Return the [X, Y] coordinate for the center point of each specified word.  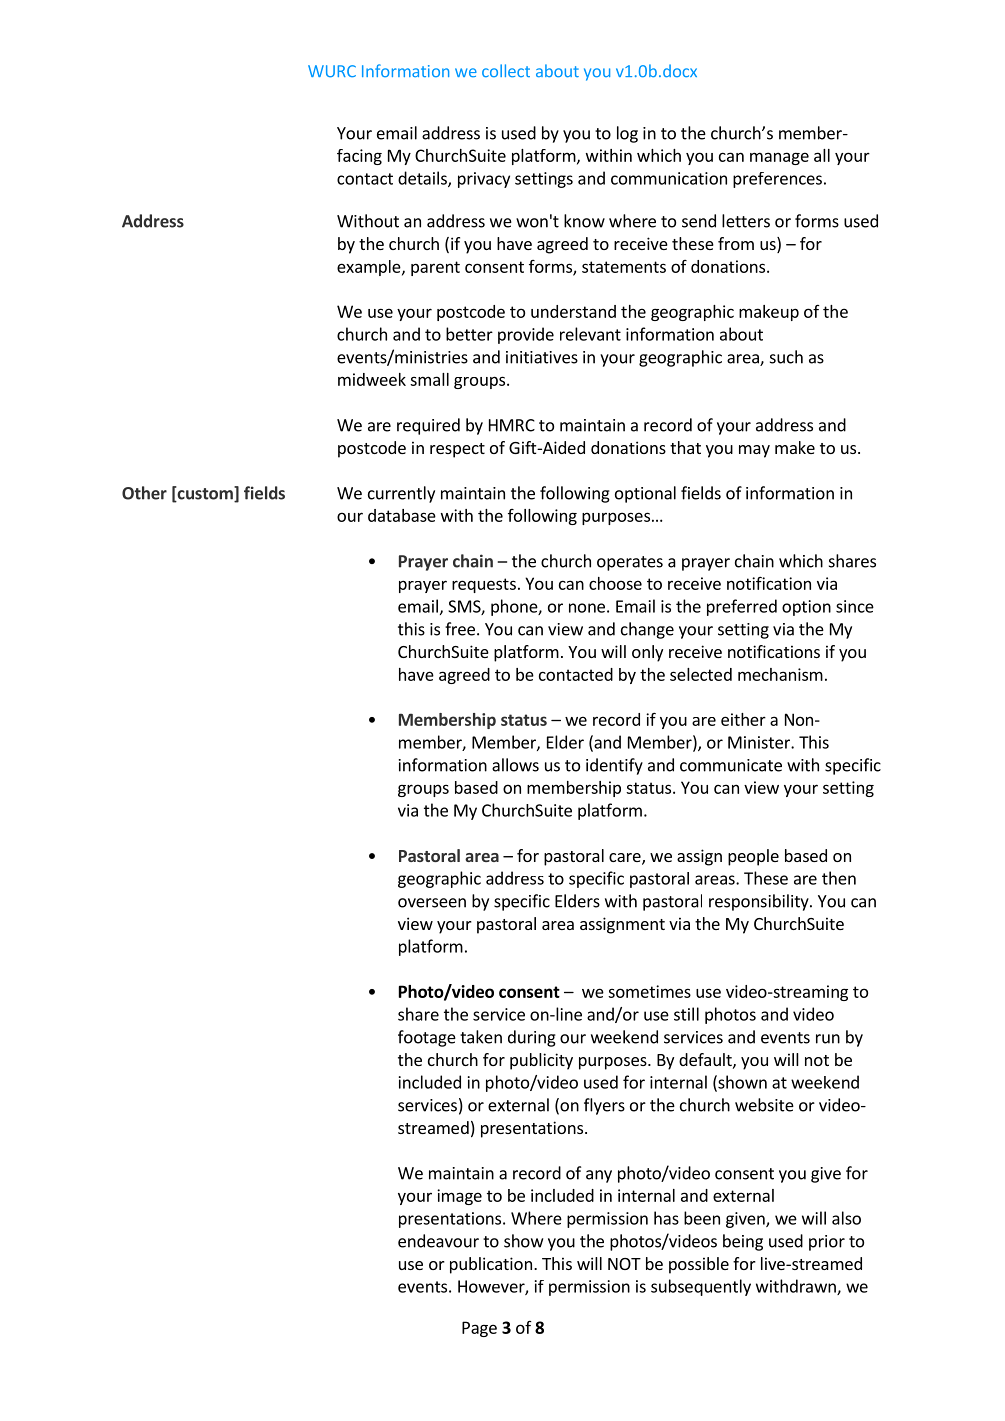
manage [779, 158]
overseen [432, 903]
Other [144, 493]
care [626, 859]
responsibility [760, 902]
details [423, 179]
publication [491, 1265]
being [743, 1242]
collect [506, 70]
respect [457, 450]
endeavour [438, 1241]
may [754, 451]
